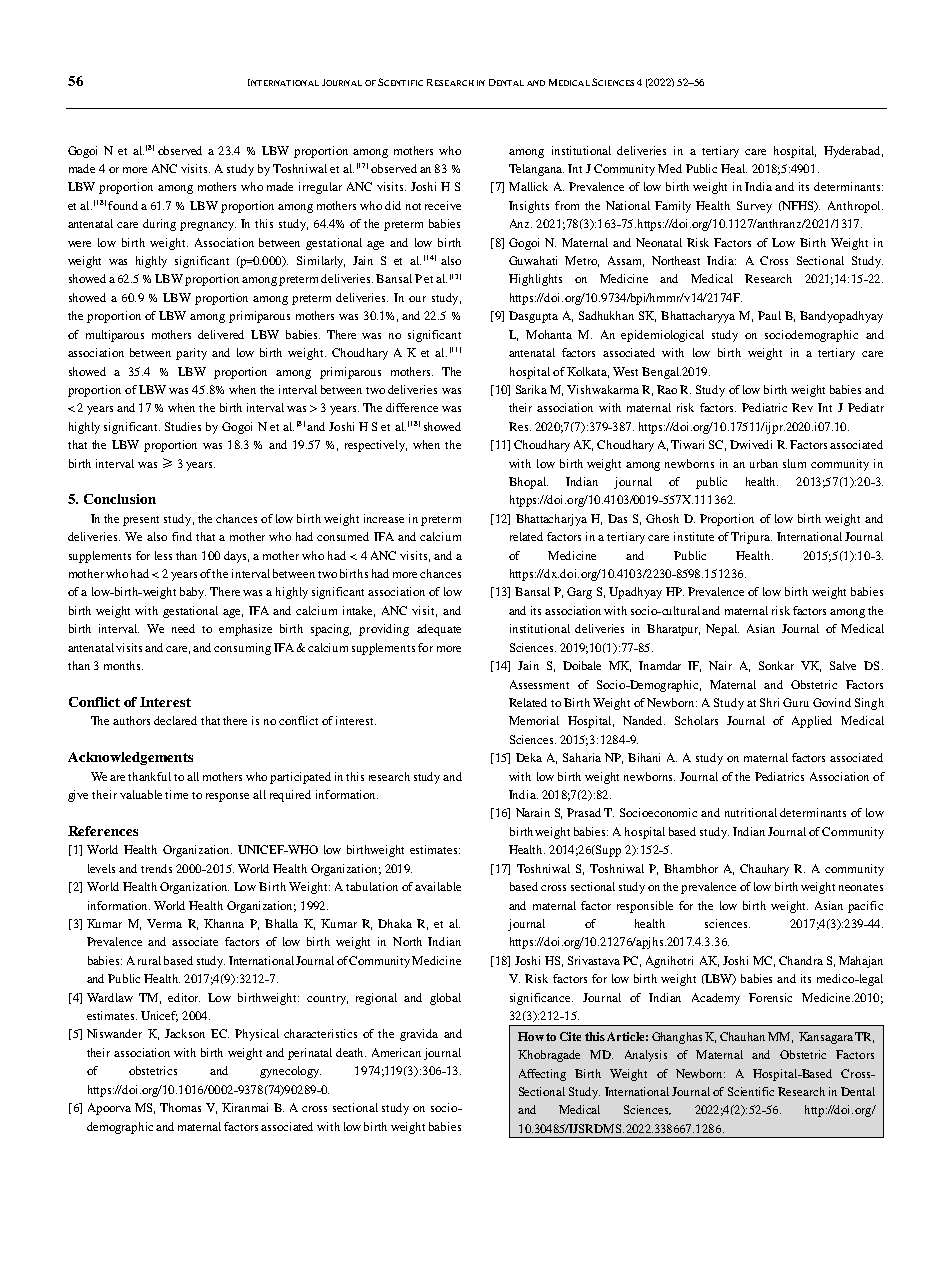  Describe the element at coordinates (542, 1075) in the screenshot. I see `Affecting` at that location.
